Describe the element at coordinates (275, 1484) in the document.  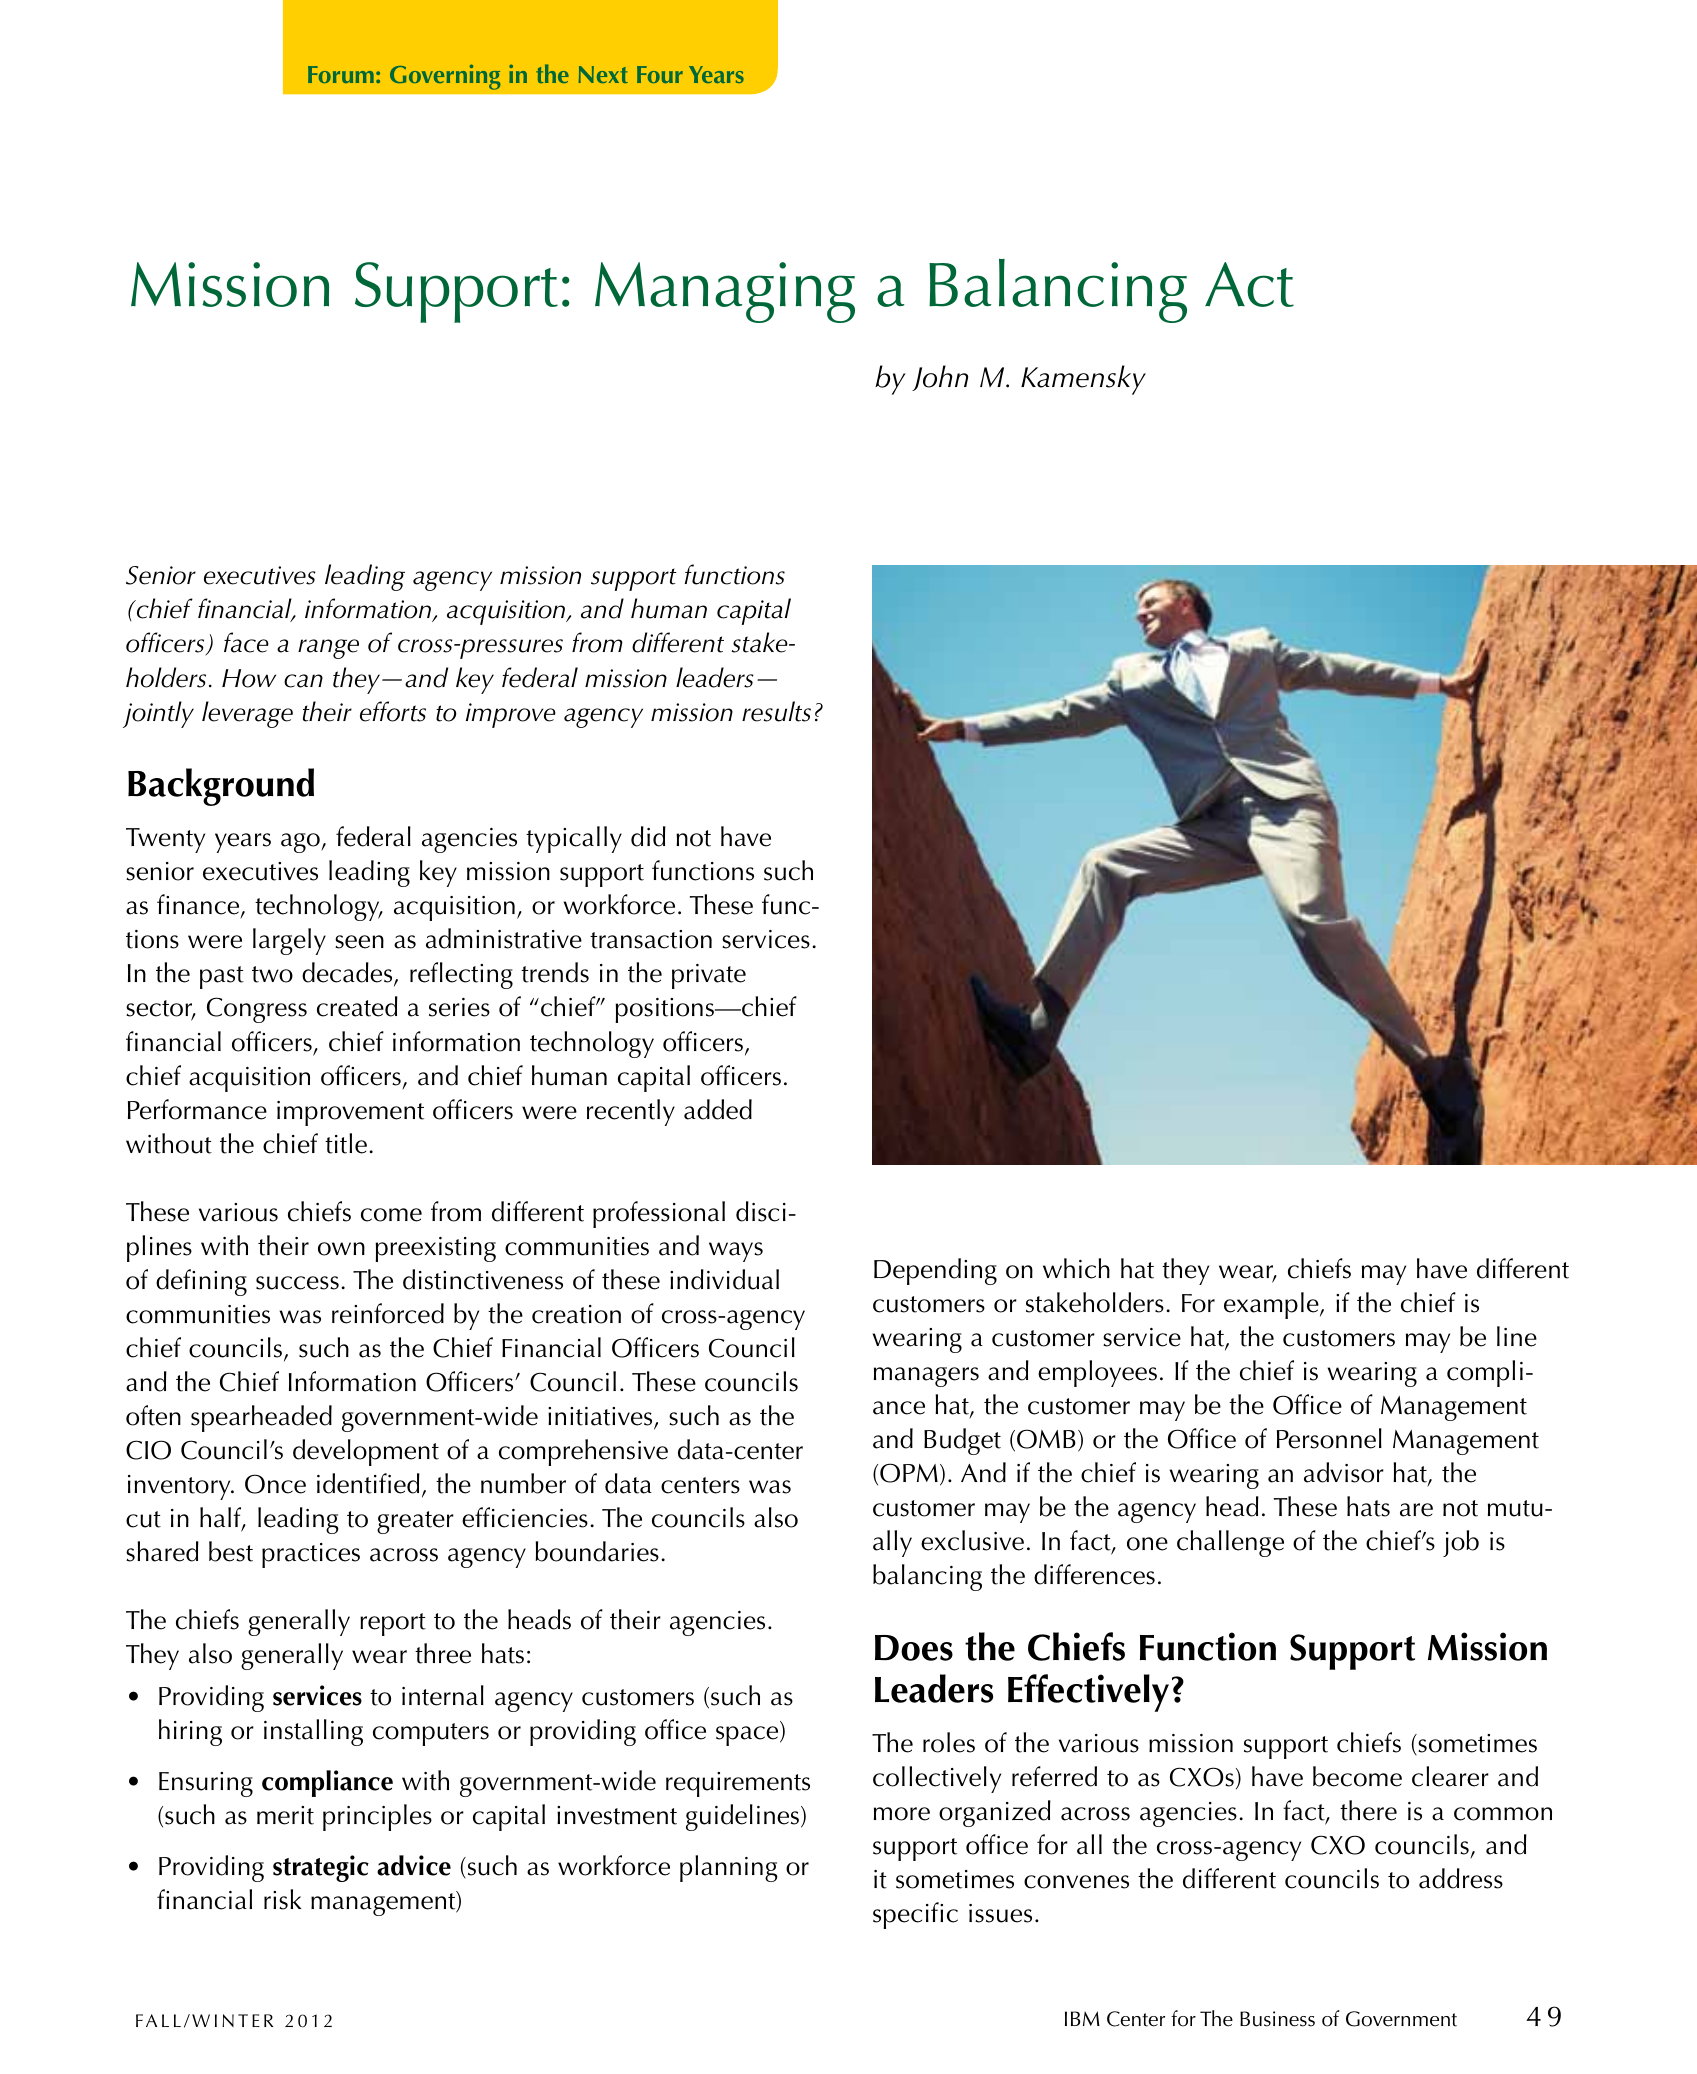
I see `Once` at that location.
